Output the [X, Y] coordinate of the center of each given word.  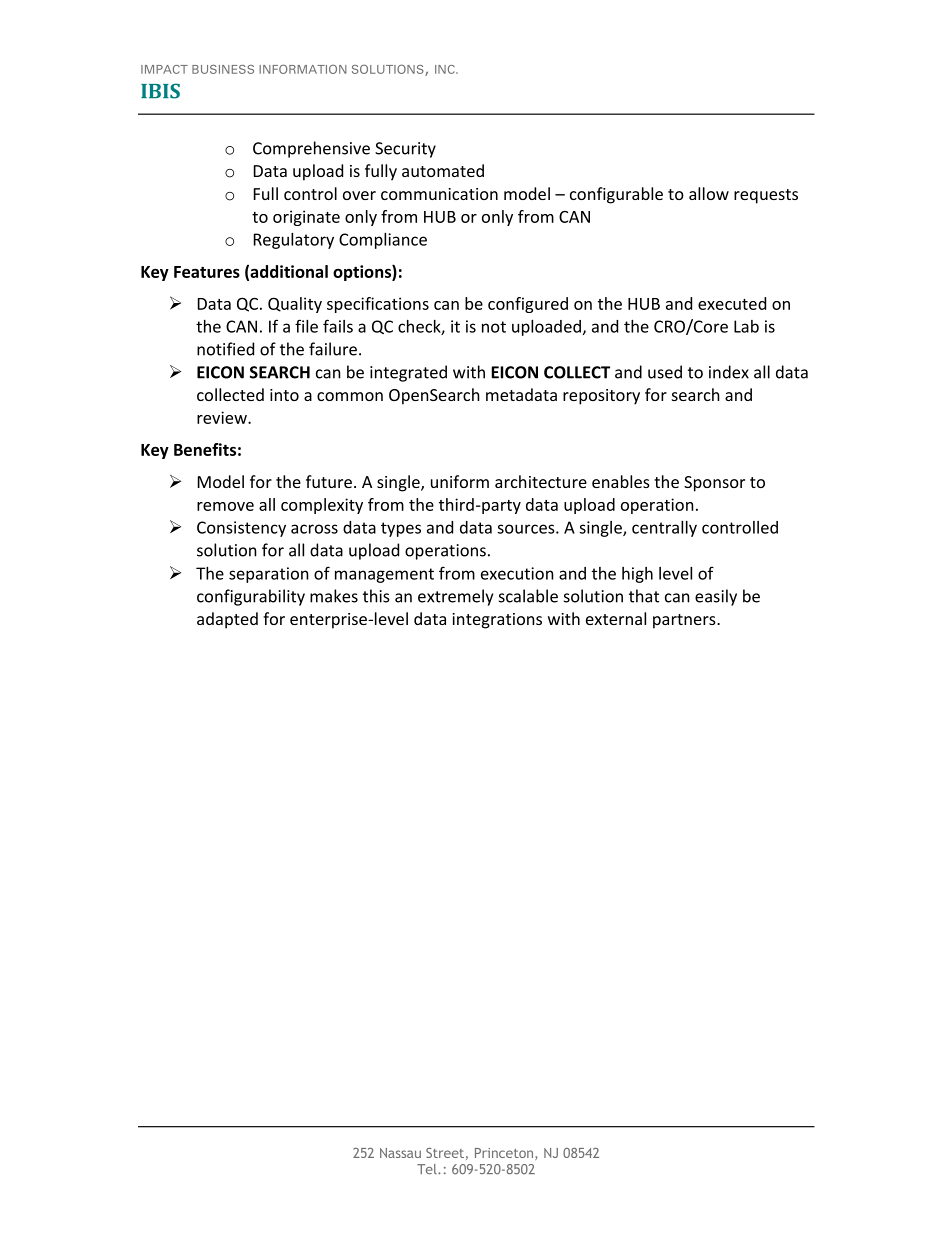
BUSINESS [223, 69]
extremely [455, 597]
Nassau [400, 1153]
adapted [227, 620]
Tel [428, 1169]
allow [709, 193]
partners [685, 621]
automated [443, 170]
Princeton [504, 1153]
